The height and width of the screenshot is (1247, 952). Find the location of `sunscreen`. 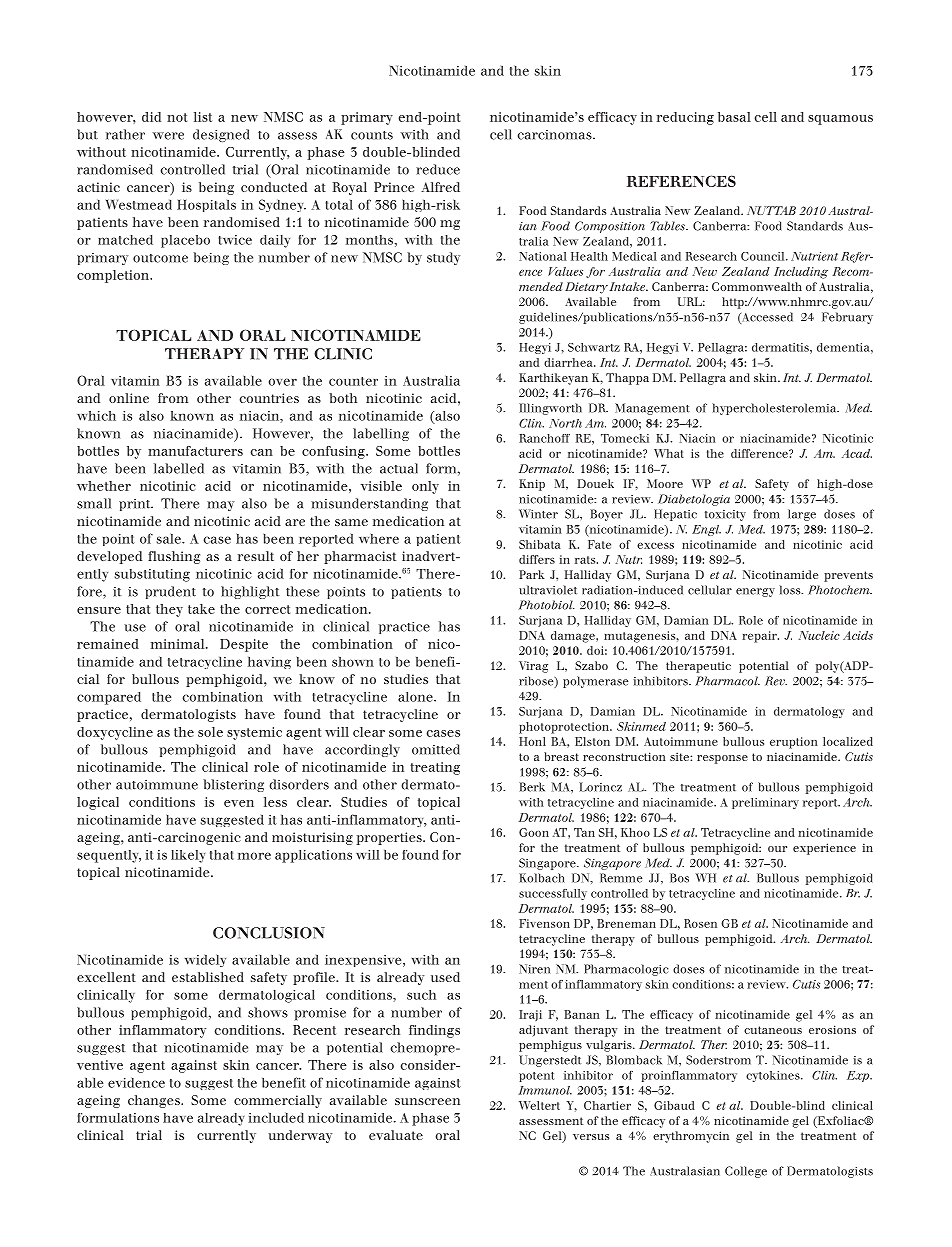

sunscreen is located at coordinates (427, 1101).
